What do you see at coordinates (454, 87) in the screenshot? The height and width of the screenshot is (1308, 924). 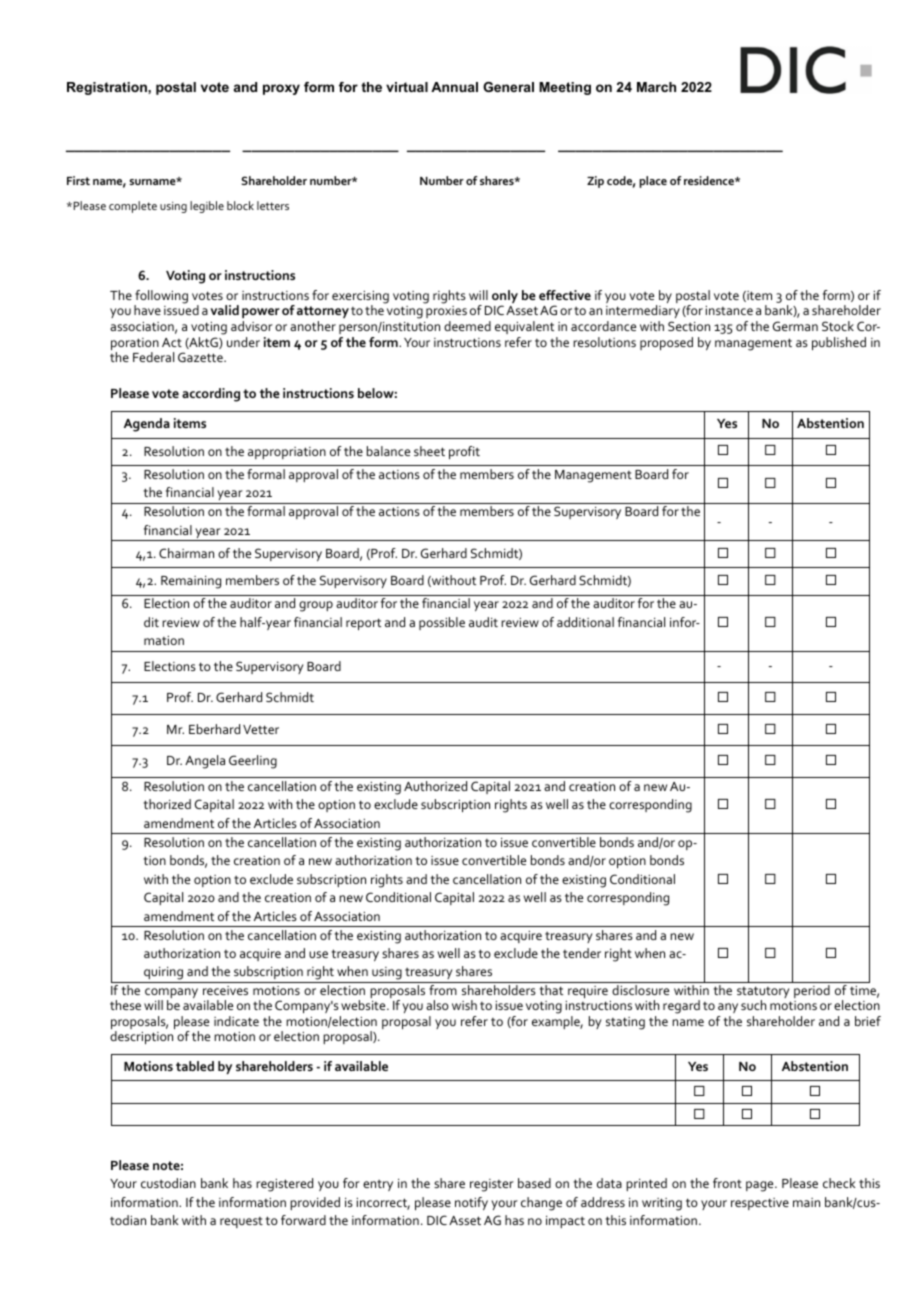 I see `Annual` at bounding box center [454, 87].
